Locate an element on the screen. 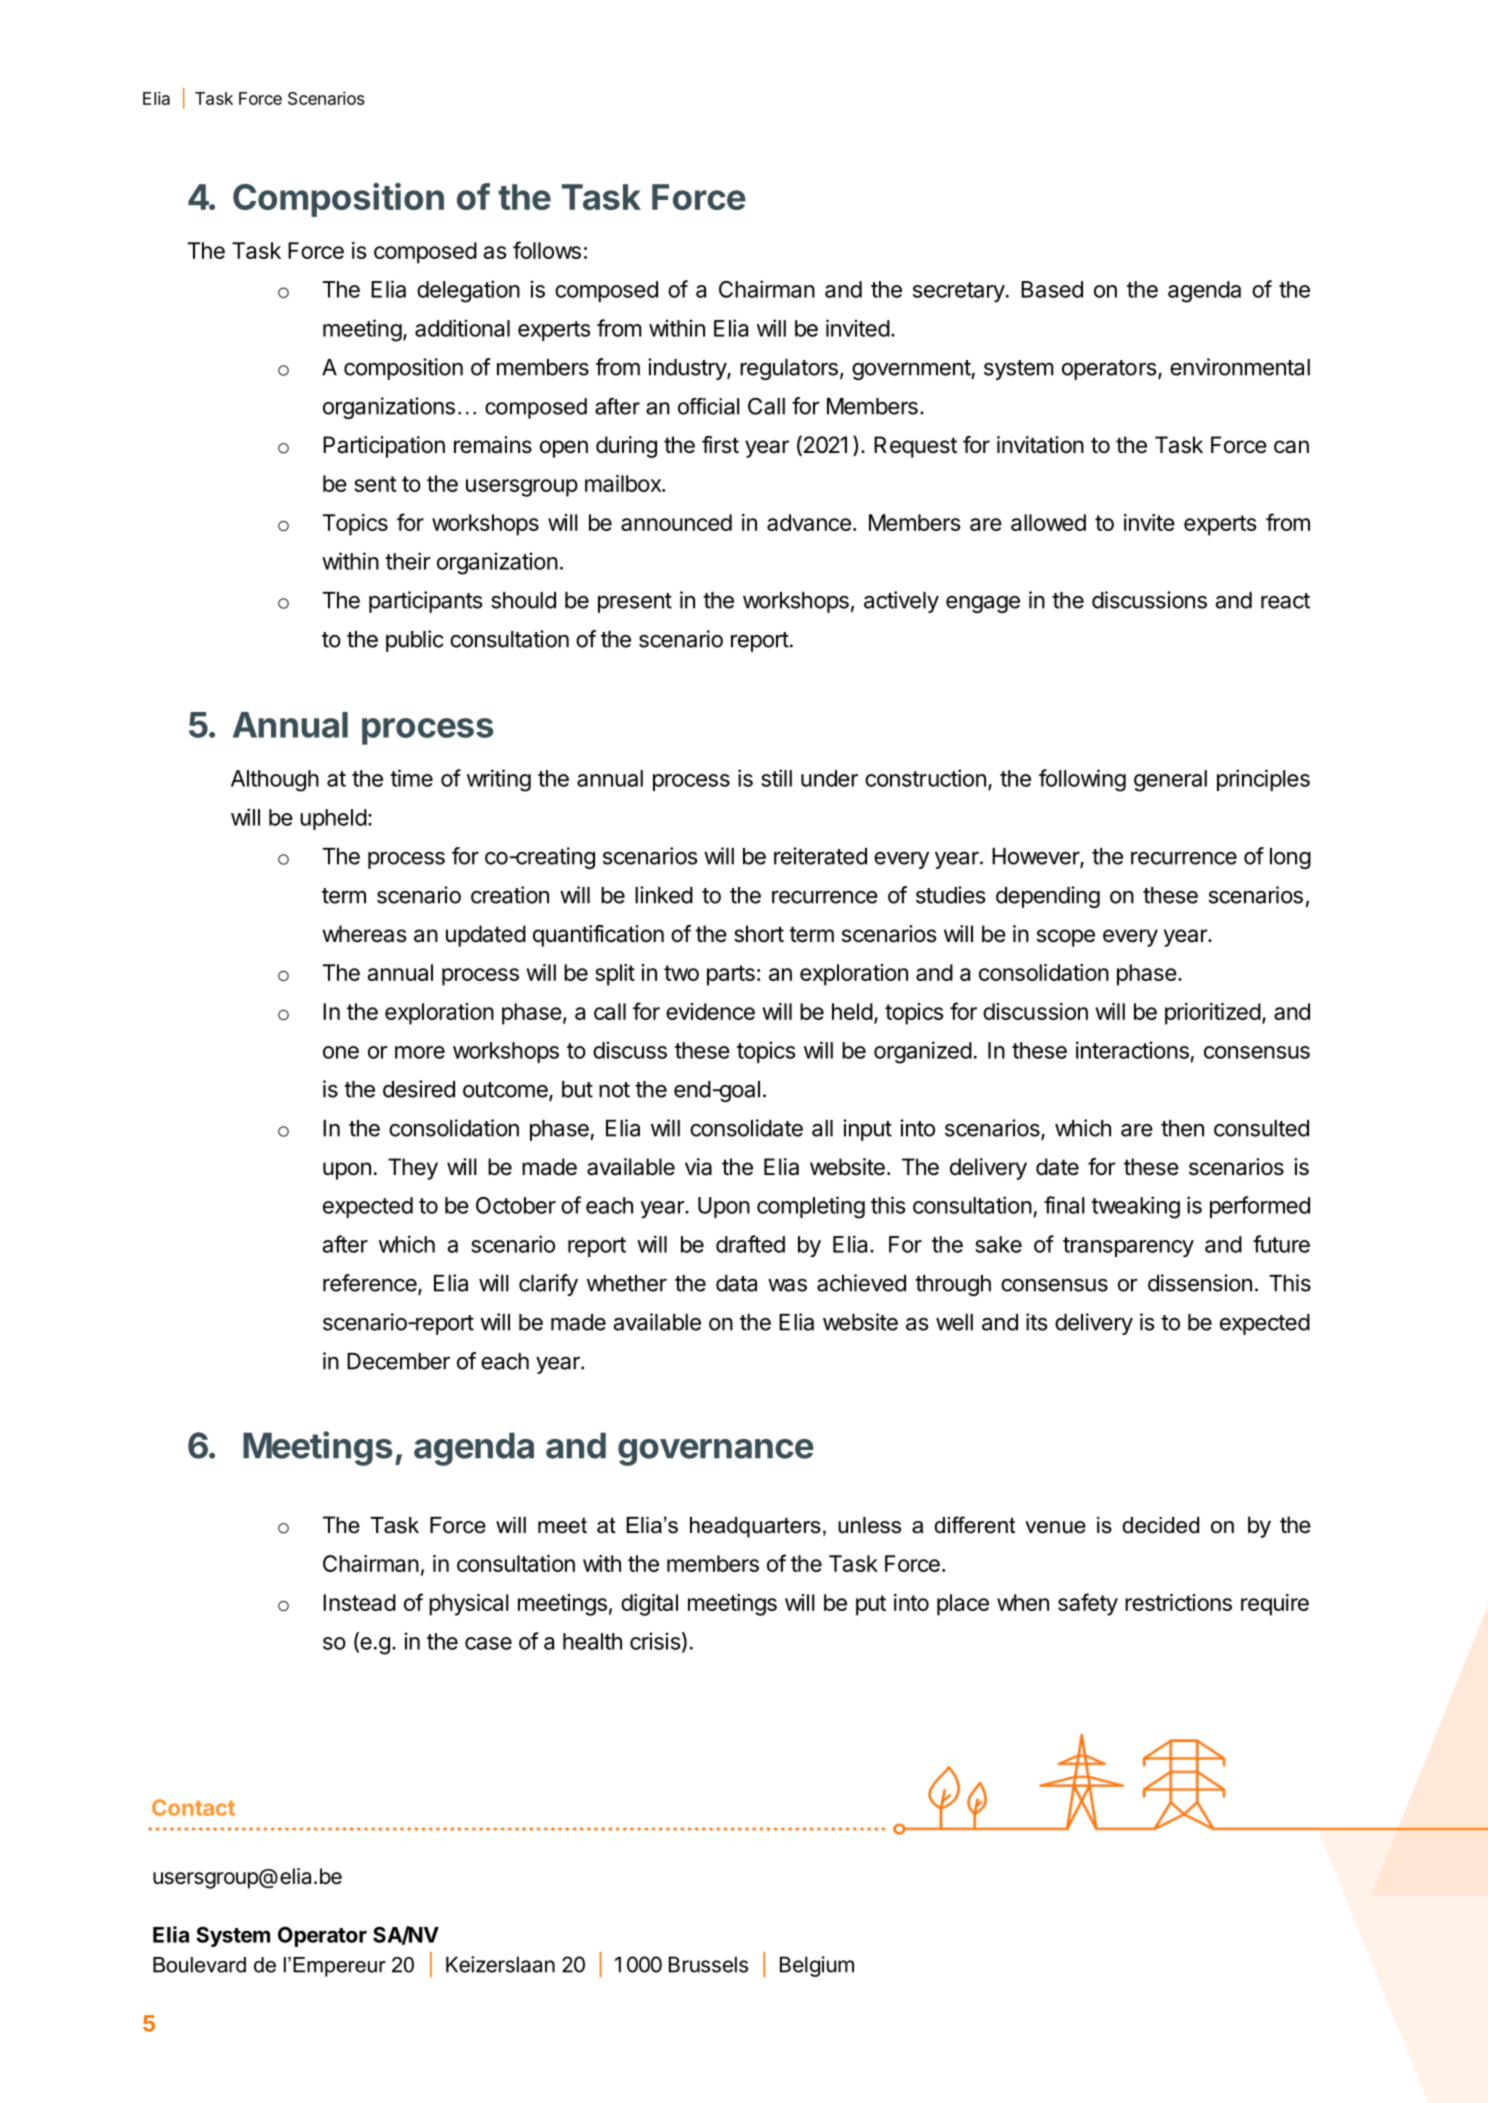 The width and height of the screenshot is (1488, 2103). Belgium is located at coordinates (817, 1966).
